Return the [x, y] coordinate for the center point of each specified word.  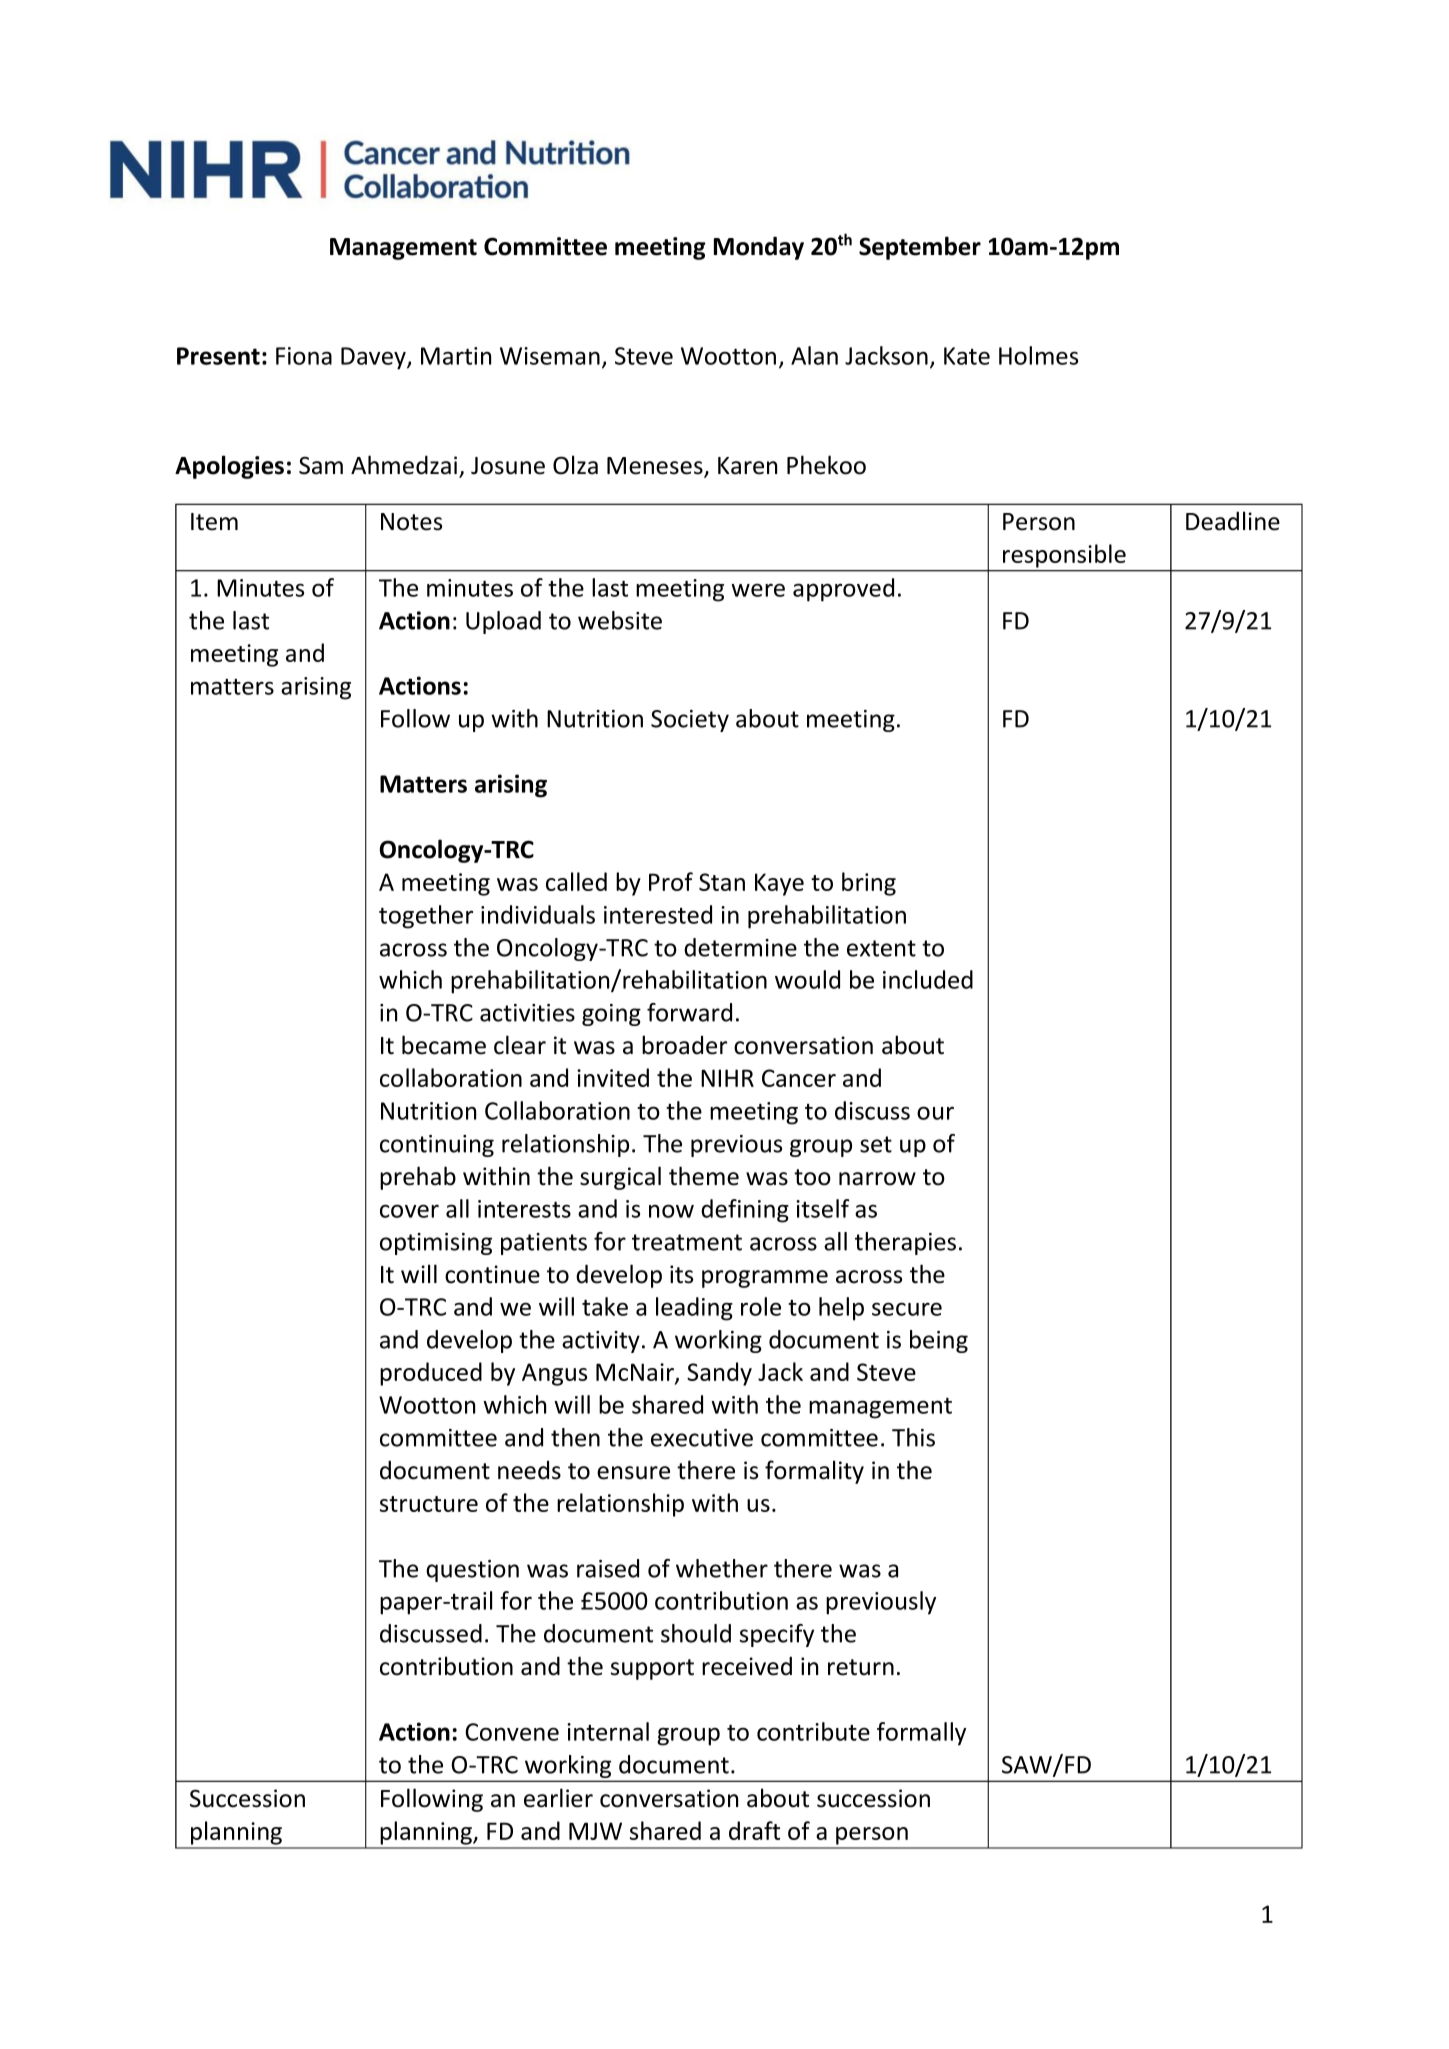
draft [754, 1830]
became [444, 1045]
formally [921, 1734]
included [928, 979]
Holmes [1038, 355]
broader [684, 1045]
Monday [759, 248]
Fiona [304, 356]
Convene [512, 1732]
